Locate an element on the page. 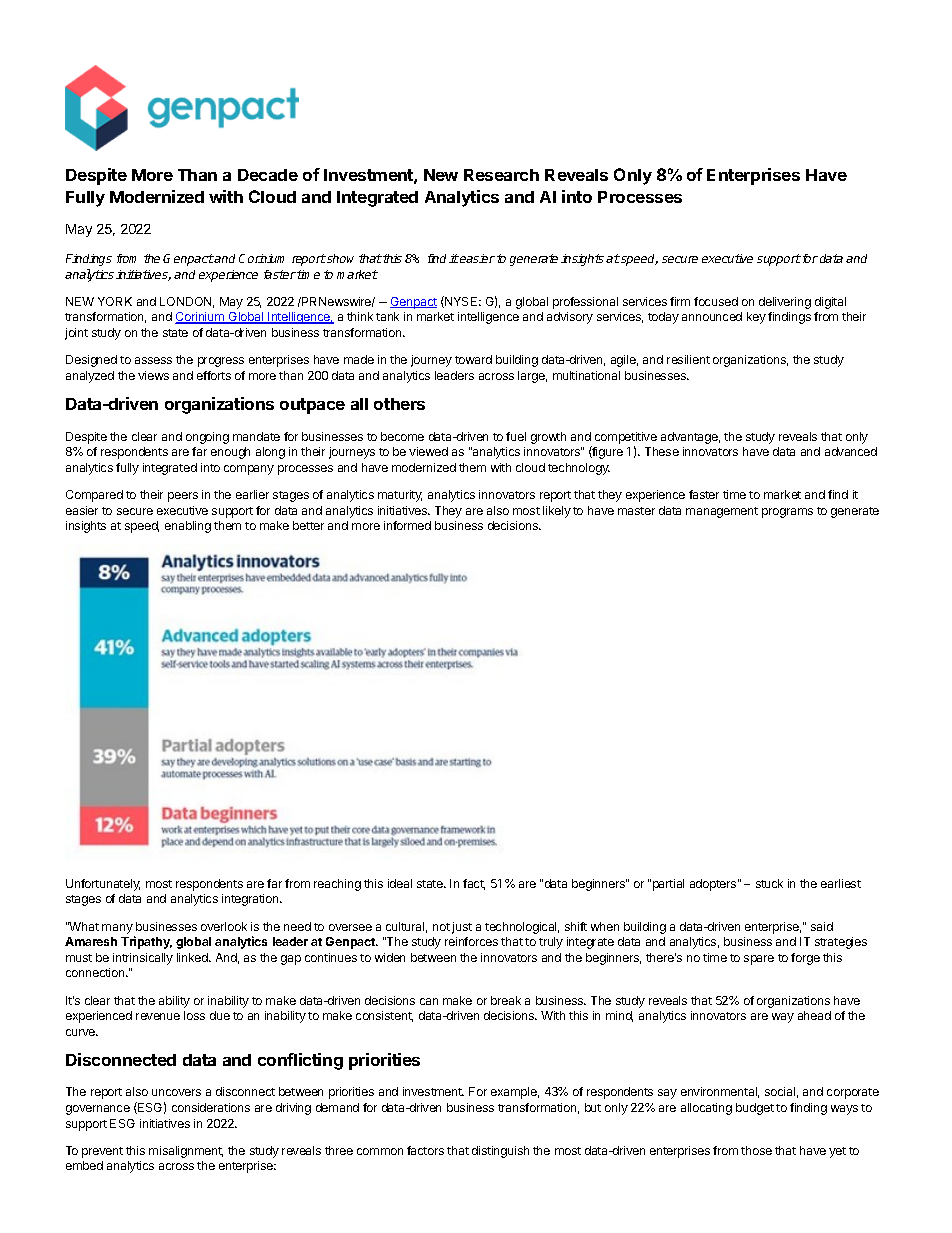  misalignment is located at coordinates (186, 1152).
